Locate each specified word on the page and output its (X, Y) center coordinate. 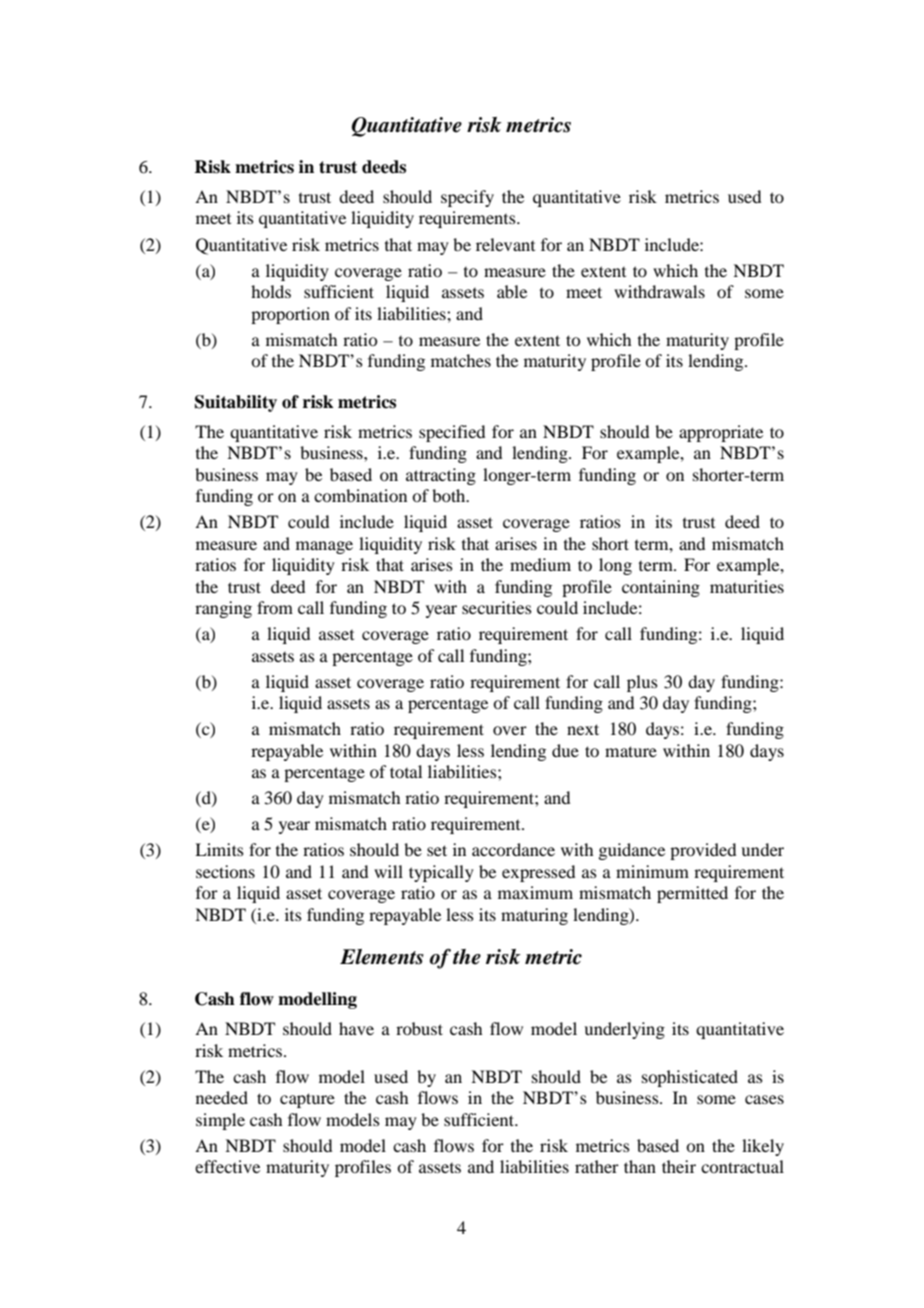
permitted (692, 894)
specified (452, 433)
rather (597, 1166)
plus (642, 683)
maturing (534, 916)
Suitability (236, 403)
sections (225, 871)
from (275, 607)
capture (307, 1100)
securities (497, 607)
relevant (505, 244)
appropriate (721, 433)
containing (661, 588)
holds (271, 291)
